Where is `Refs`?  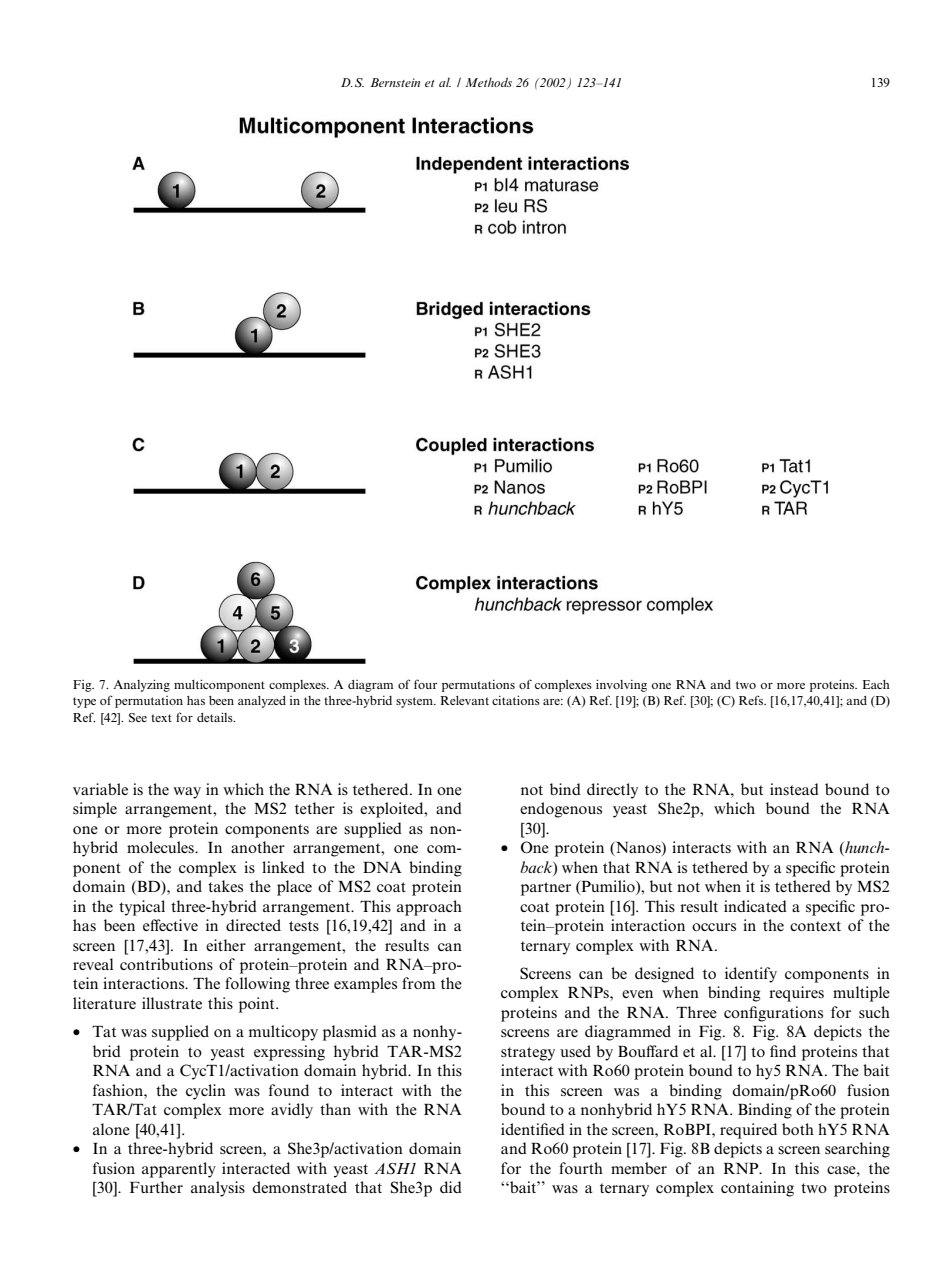 Refs is located at coordinates (752, 700).
